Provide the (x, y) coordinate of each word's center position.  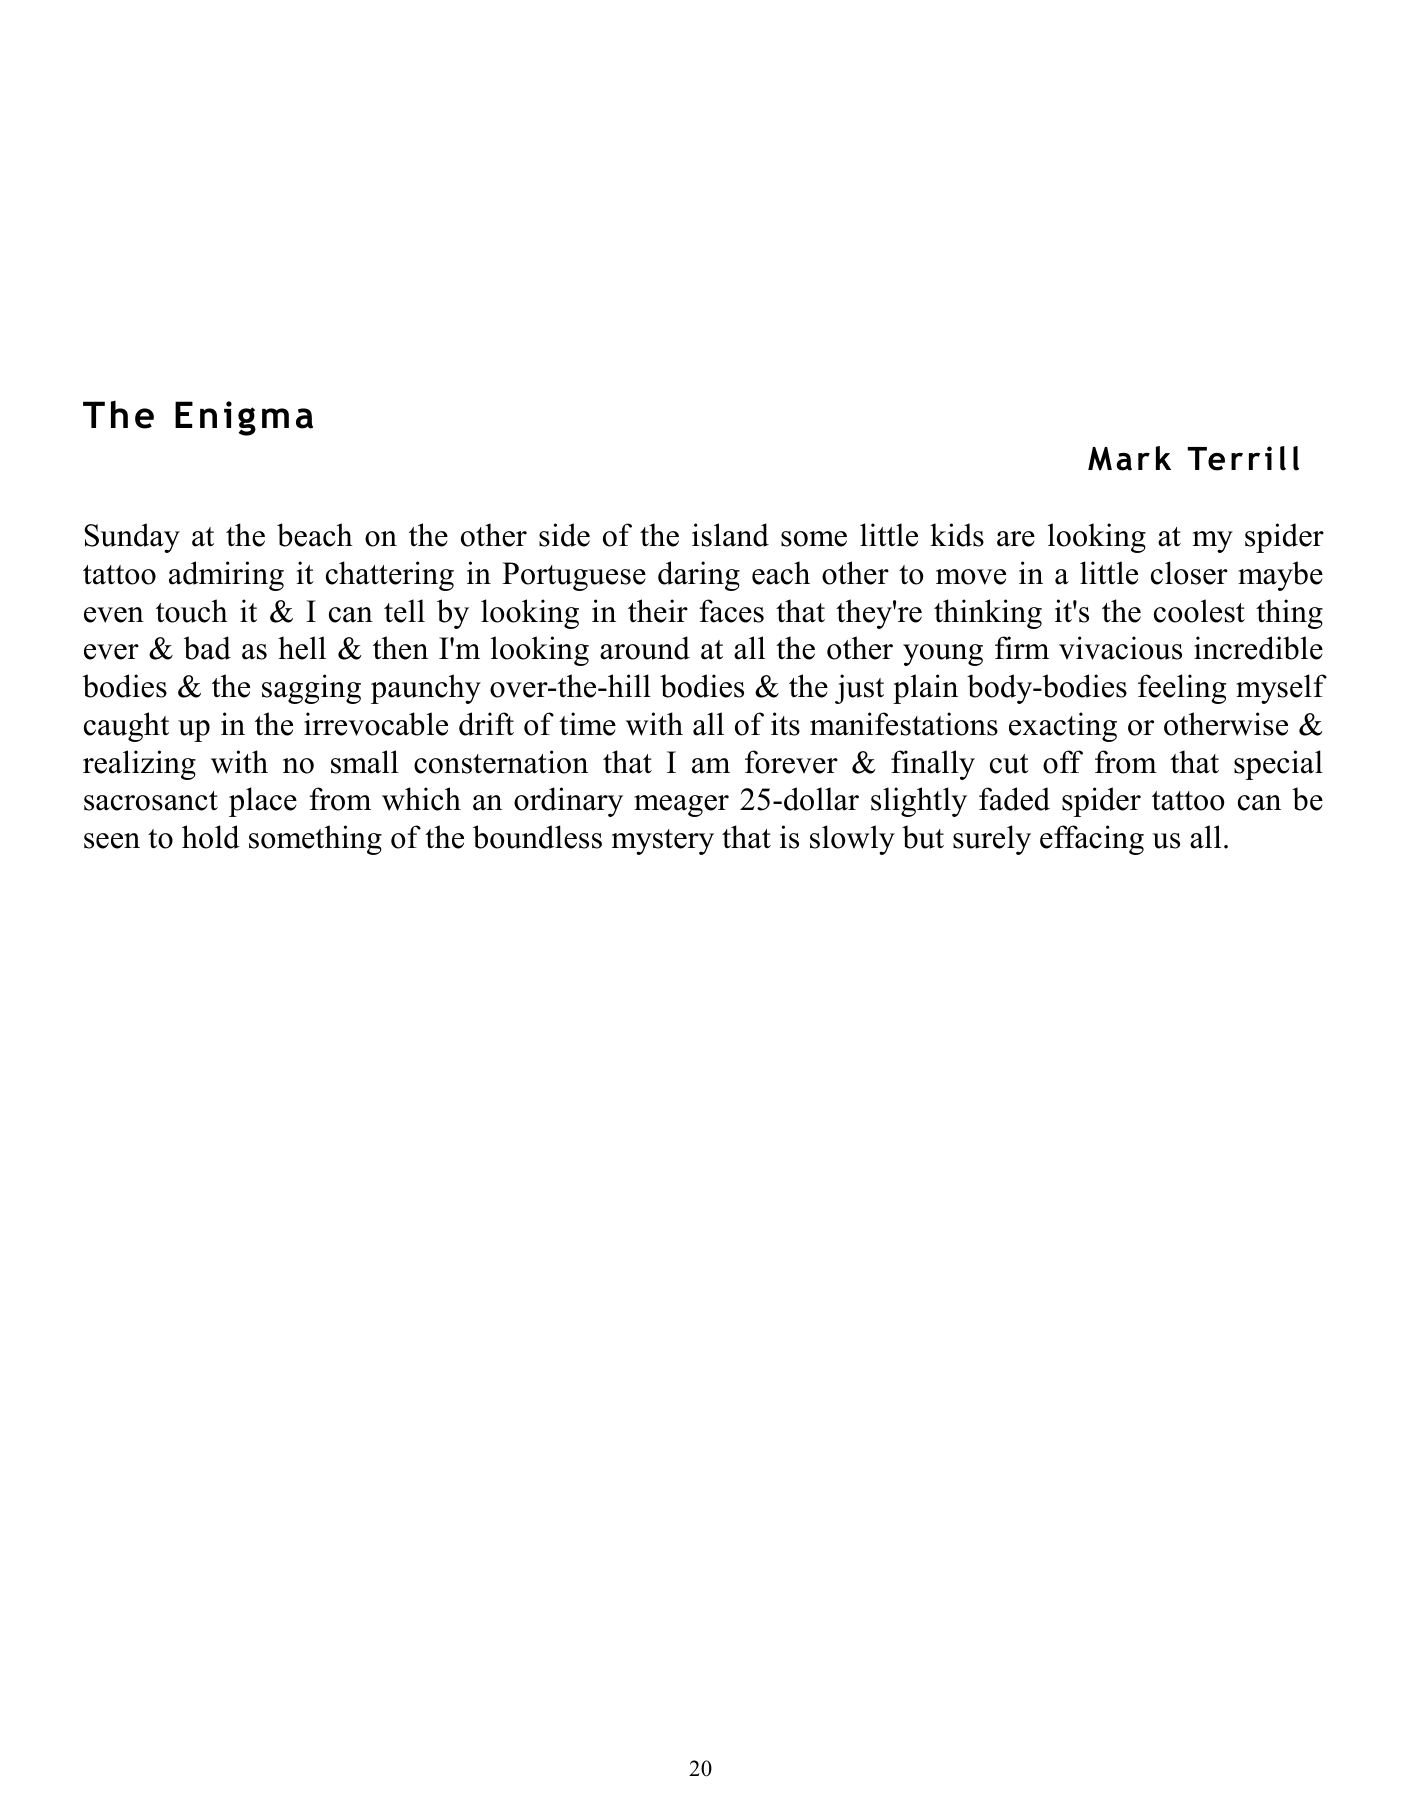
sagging (311, 689)
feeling (1182, 689)
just (859, 689)
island (730, 535)
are (1016, 539)
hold (211, 837)
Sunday (132, 538)
